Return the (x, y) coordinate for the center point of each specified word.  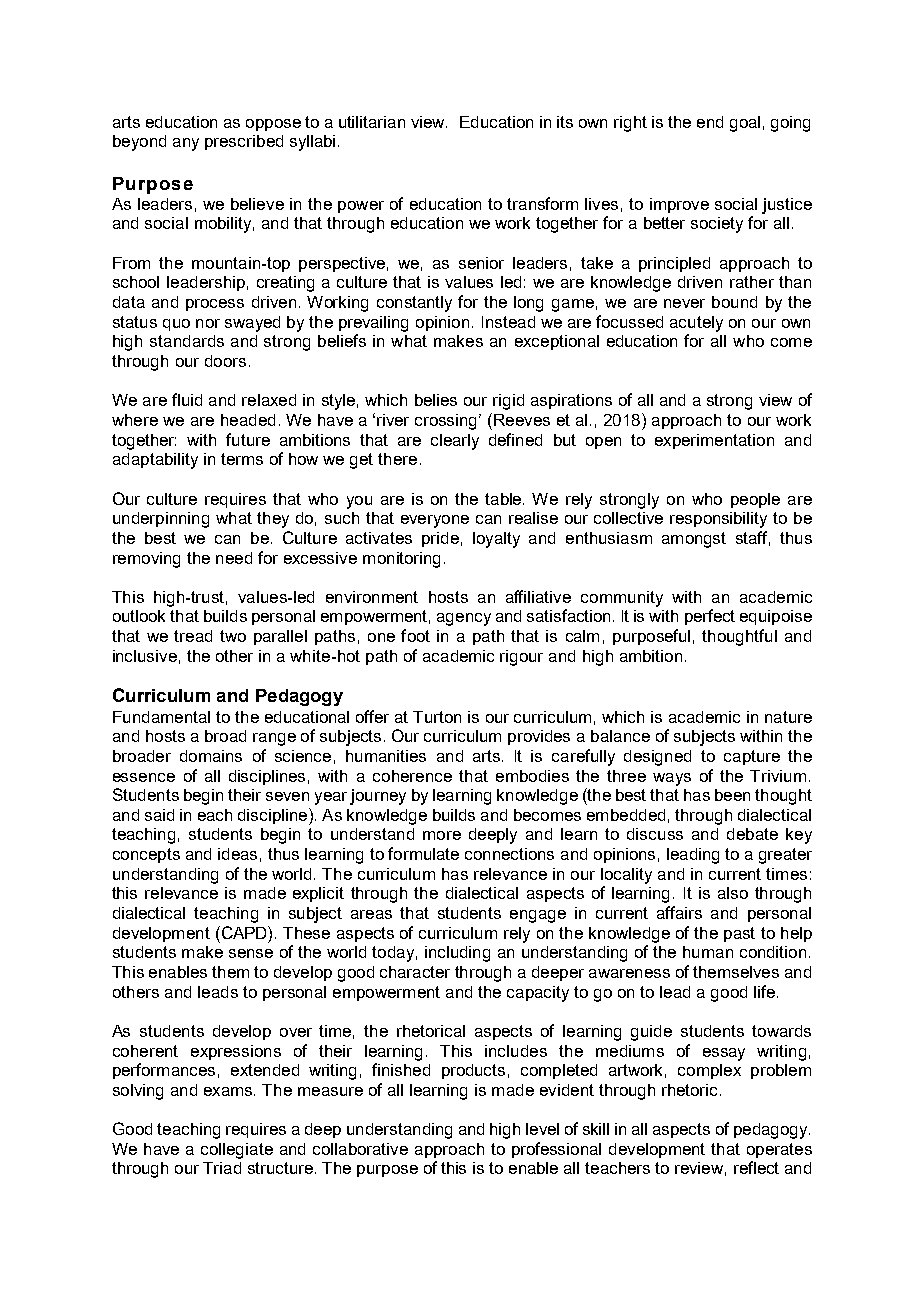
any (186, 144)
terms (242, 459)
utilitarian (372, 122)
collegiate (237, 1151)
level (542, 1129)
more (442, 835)
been (732, 795)
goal (745, 124)
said (159, 815)
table (504, 499)
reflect (756, 1167)
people (755, 500)
